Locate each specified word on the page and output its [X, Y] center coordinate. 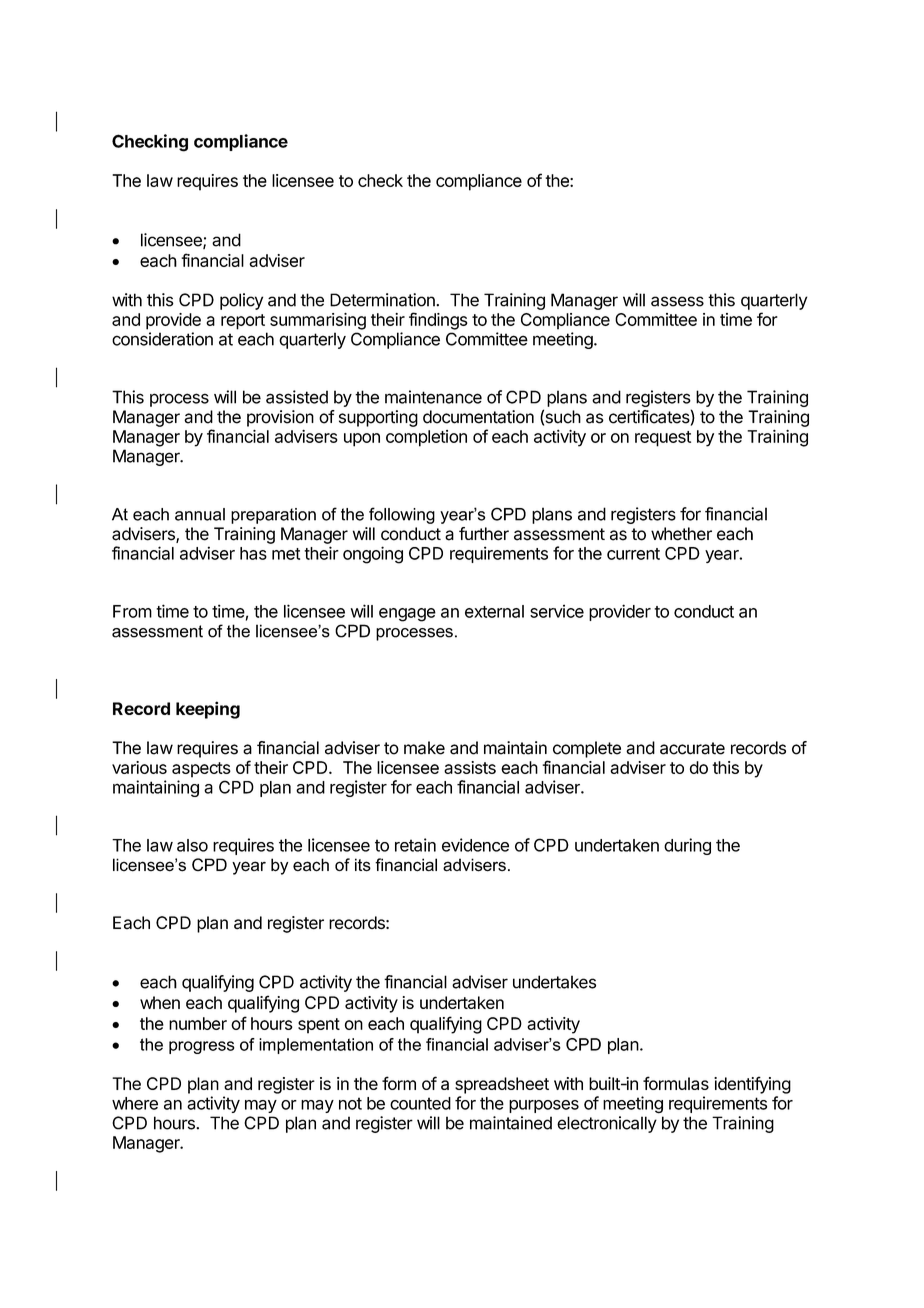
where [135, 1103]
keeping [208, 710]
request [663, 439]
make [424, 748]
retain [415, 845]
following [402, 515]
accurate [692, 748]
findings [438, 321]
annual [200, 514]
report [243, 322]
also [192, 845]
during [687, 846]
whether [681, 534]
